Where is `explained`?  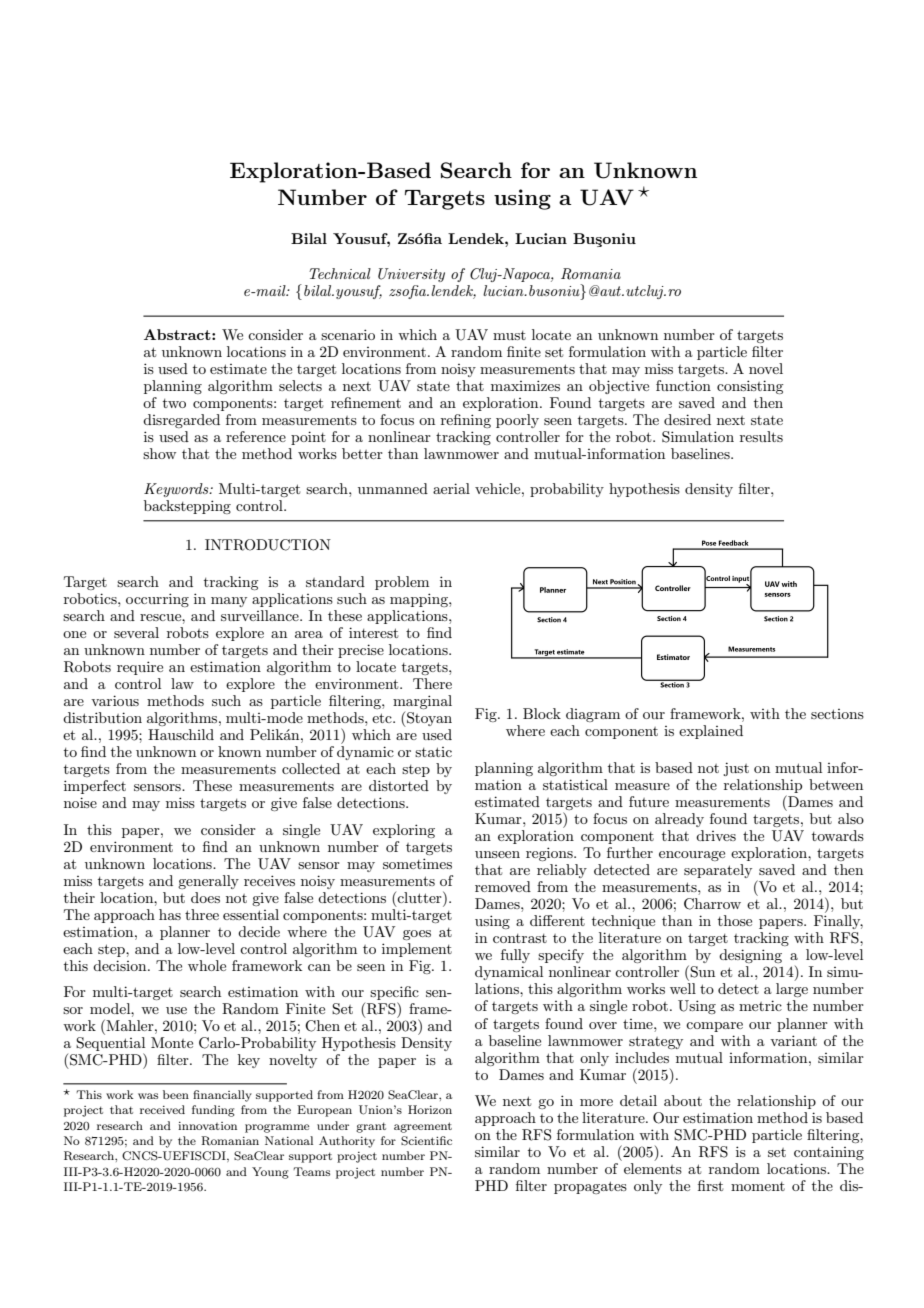 explained is located at coordinates (711, 732).
